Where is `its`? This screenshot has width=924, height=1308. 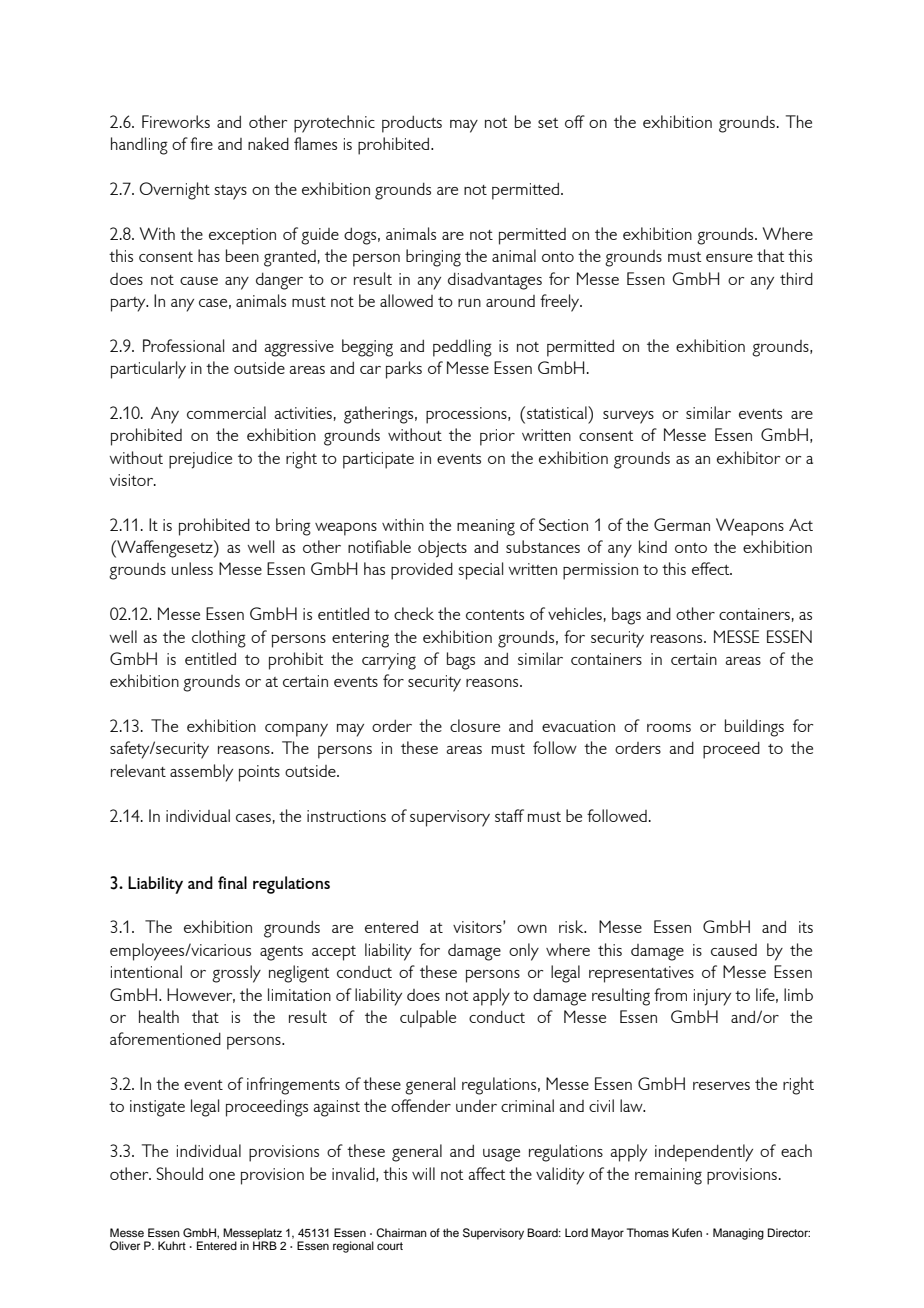 its is located at coordinates (806, 927).
